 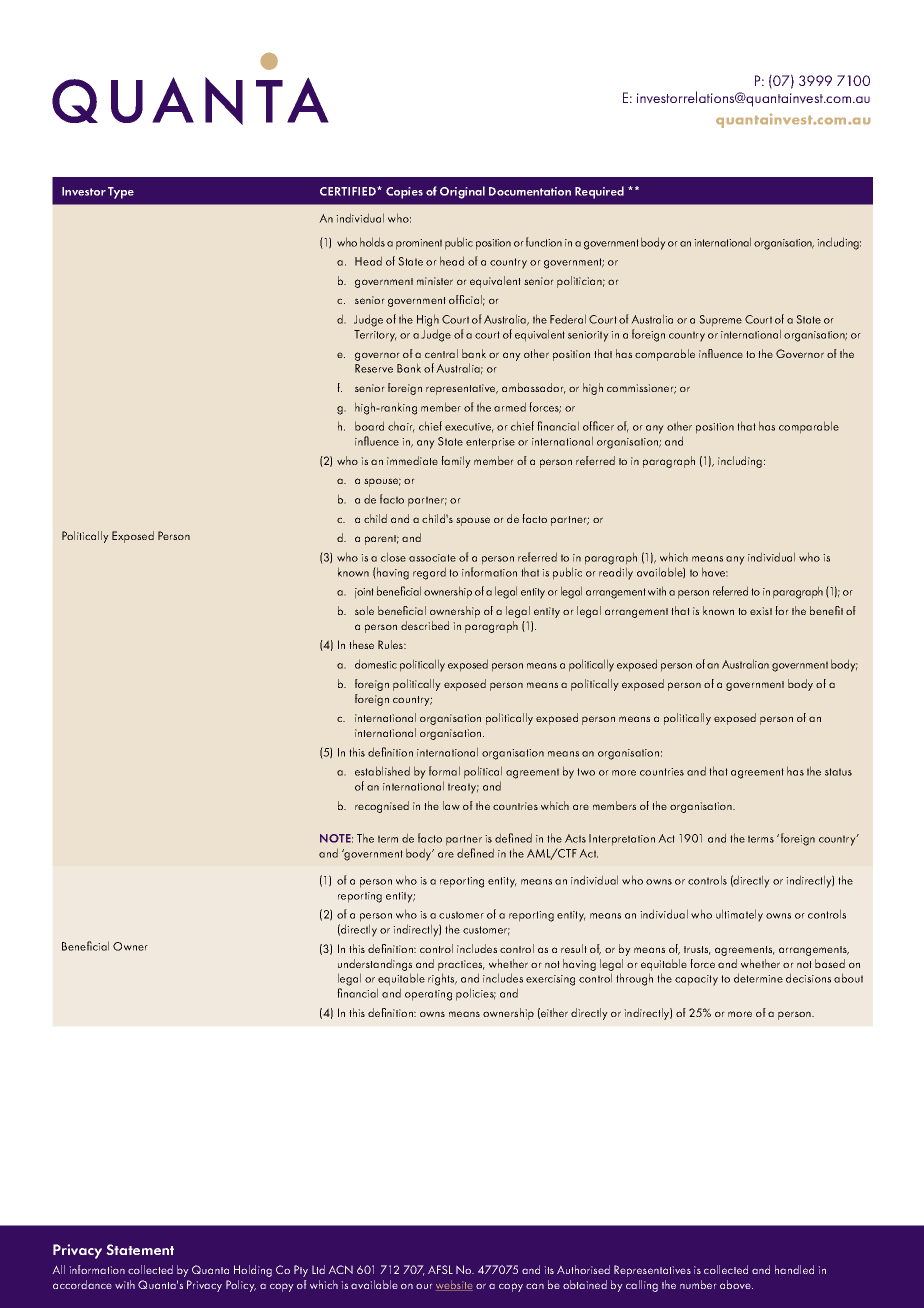 I want to click on website, so click(x=454, y=1285).
